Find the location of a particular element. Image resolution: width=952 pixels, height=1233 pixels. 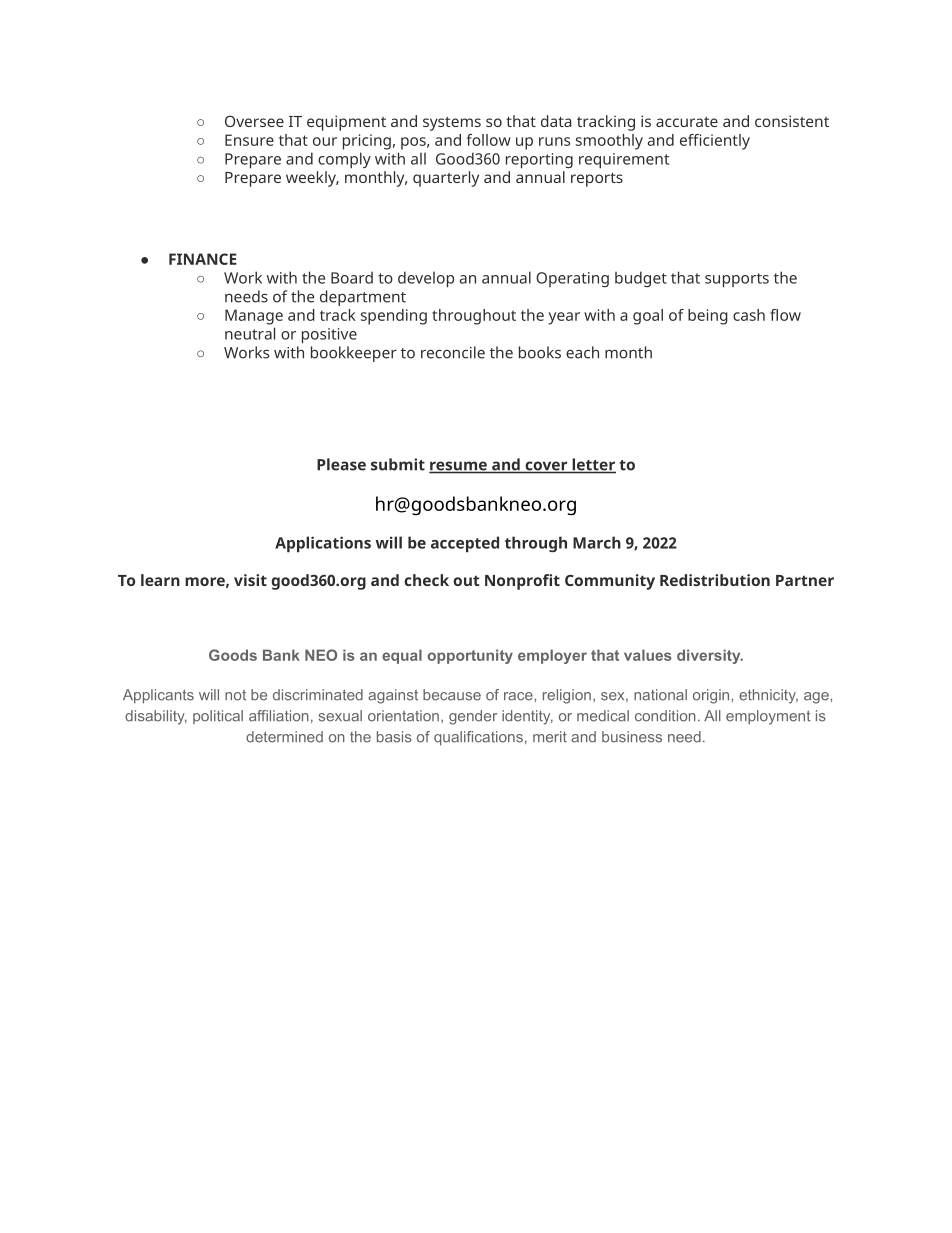

resume is located at coordinates (459, 467).
